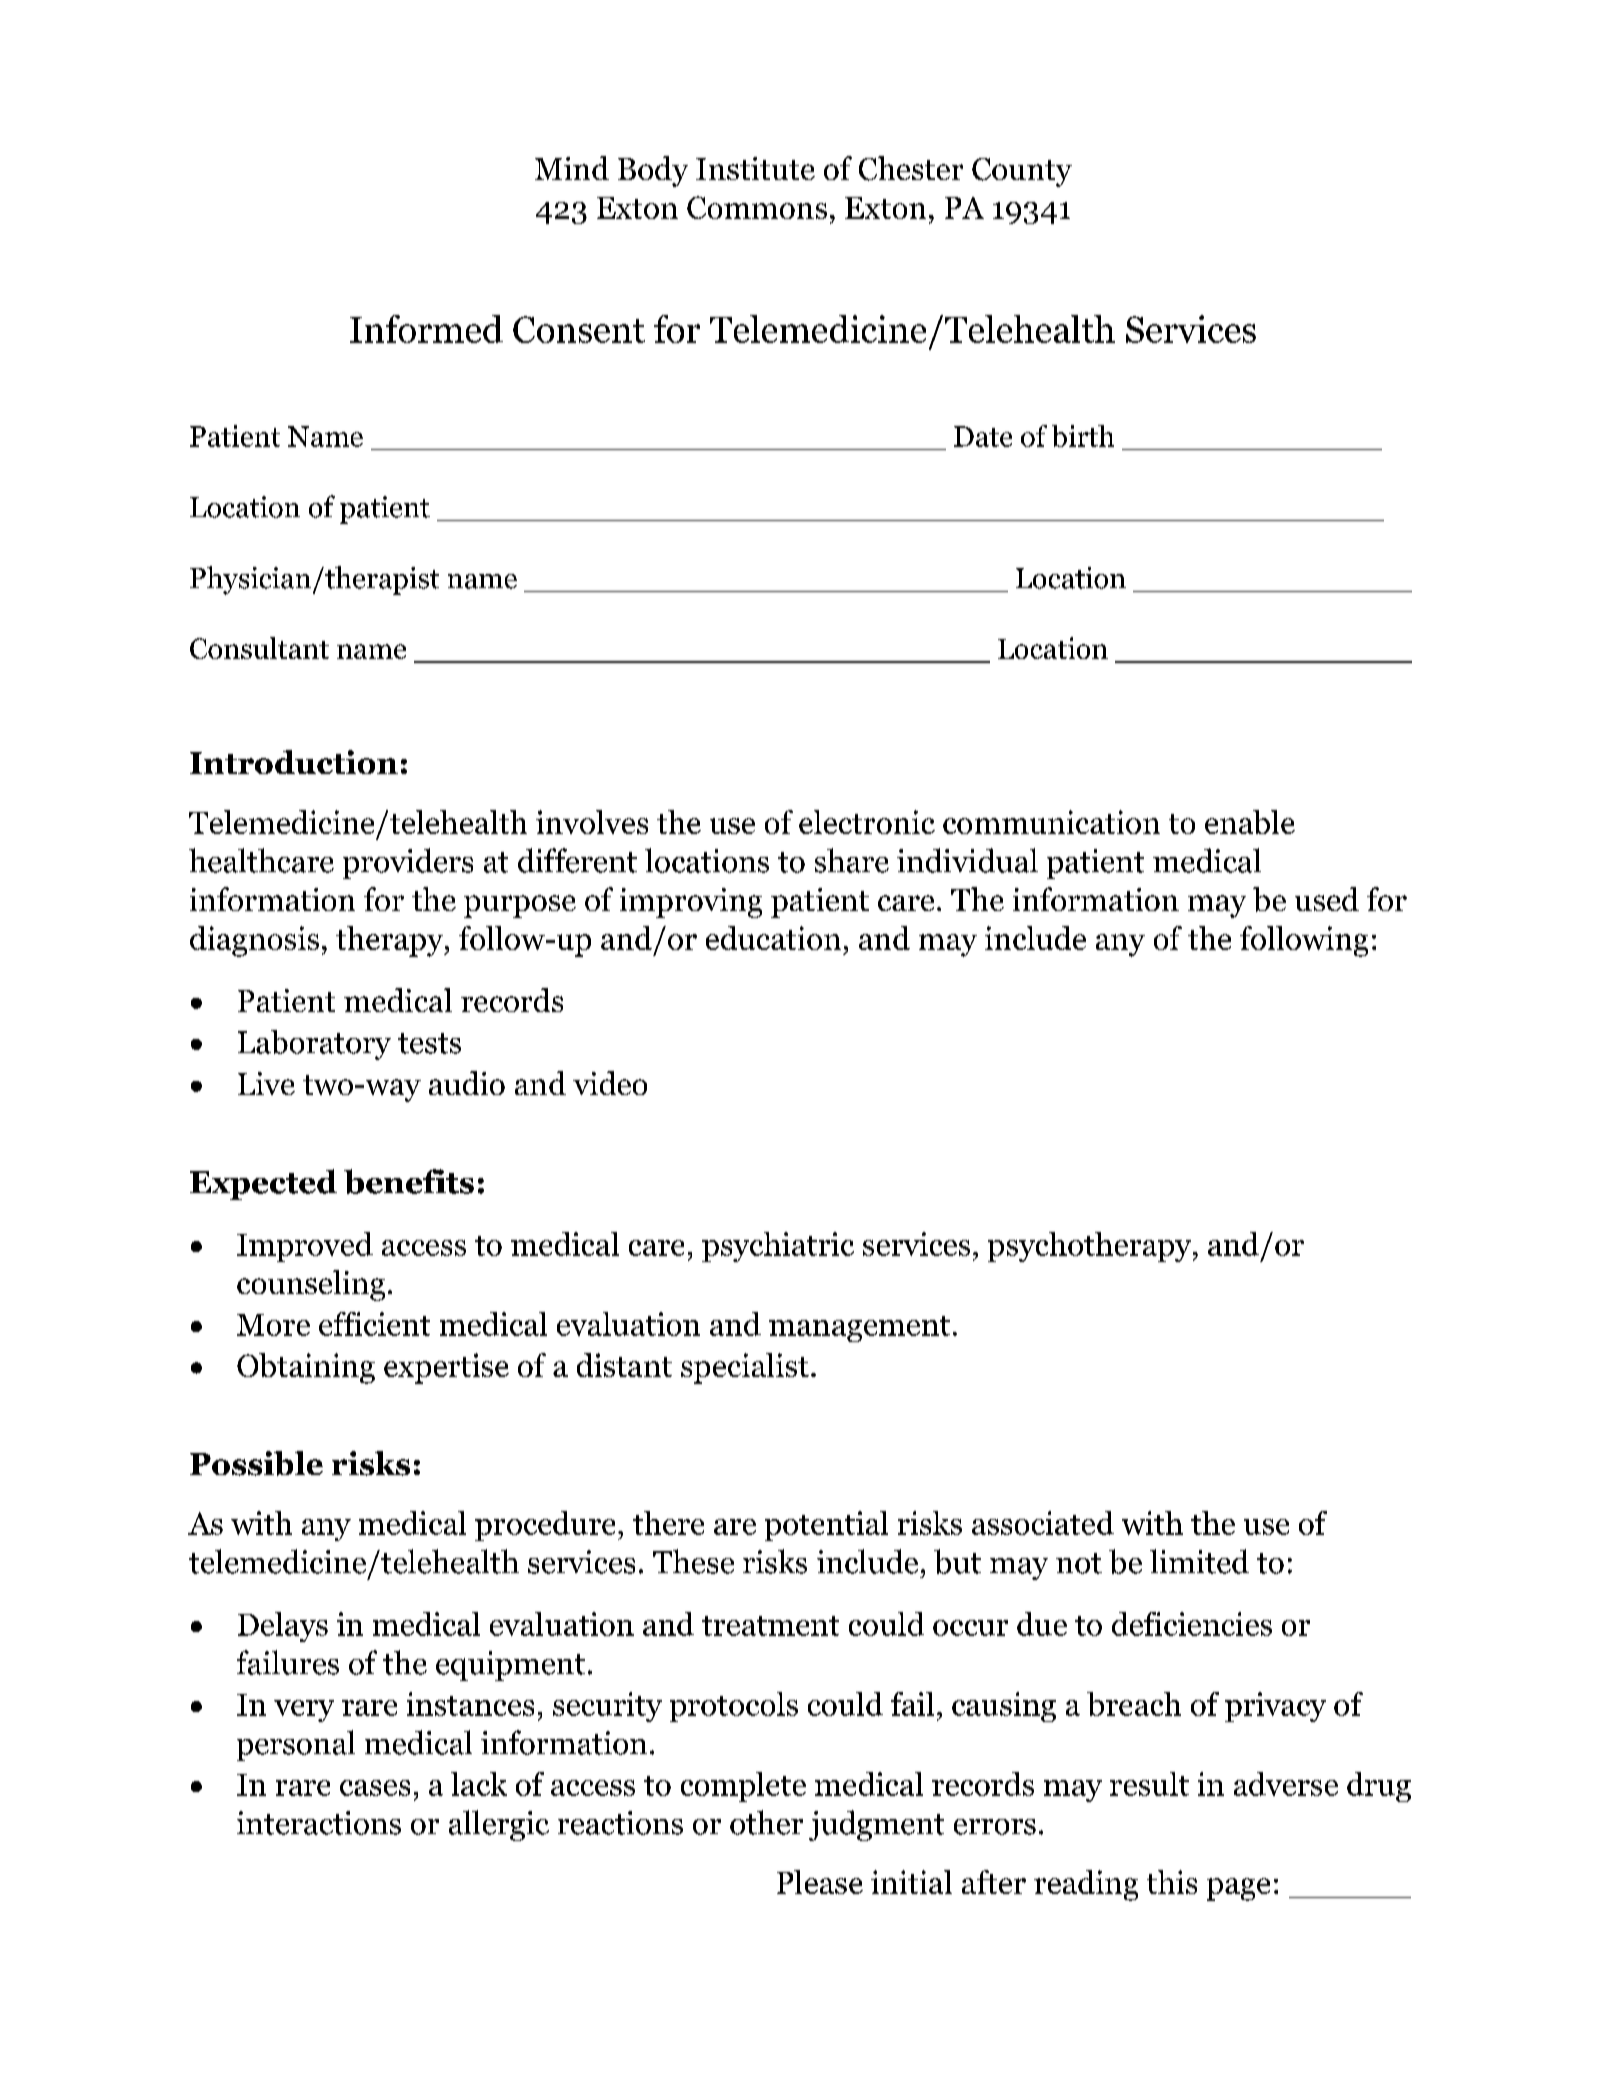 Image resolution: width=1606 pixels, height=2078 pixels. What do you see at coordinates (867, 822) in the screenshot?
I see `electronic` at bounding box center [867, 822].
